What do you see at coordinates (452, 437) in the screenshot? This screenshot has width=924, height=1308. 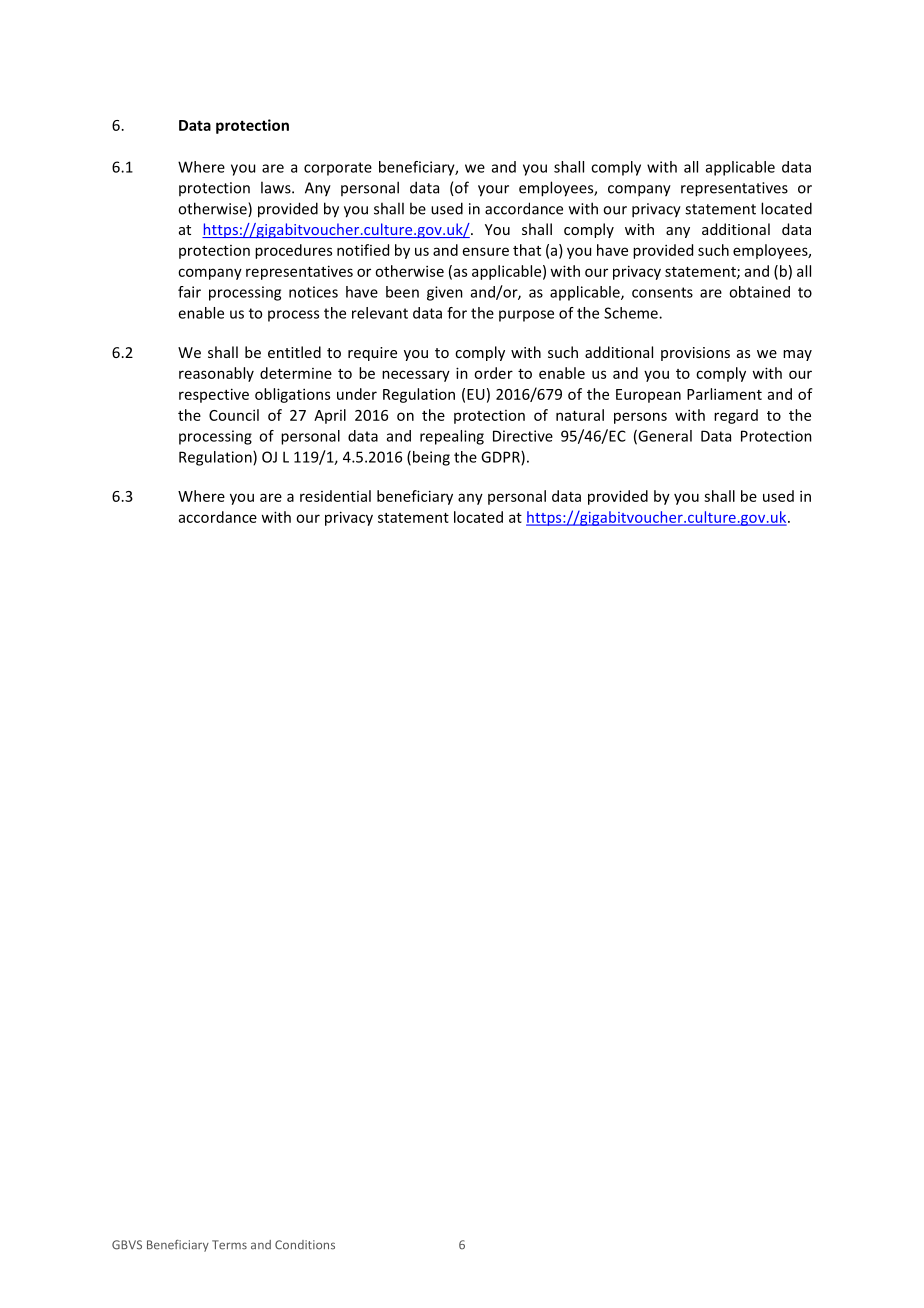 I see `repealing` at bounding box center [452, 437].
